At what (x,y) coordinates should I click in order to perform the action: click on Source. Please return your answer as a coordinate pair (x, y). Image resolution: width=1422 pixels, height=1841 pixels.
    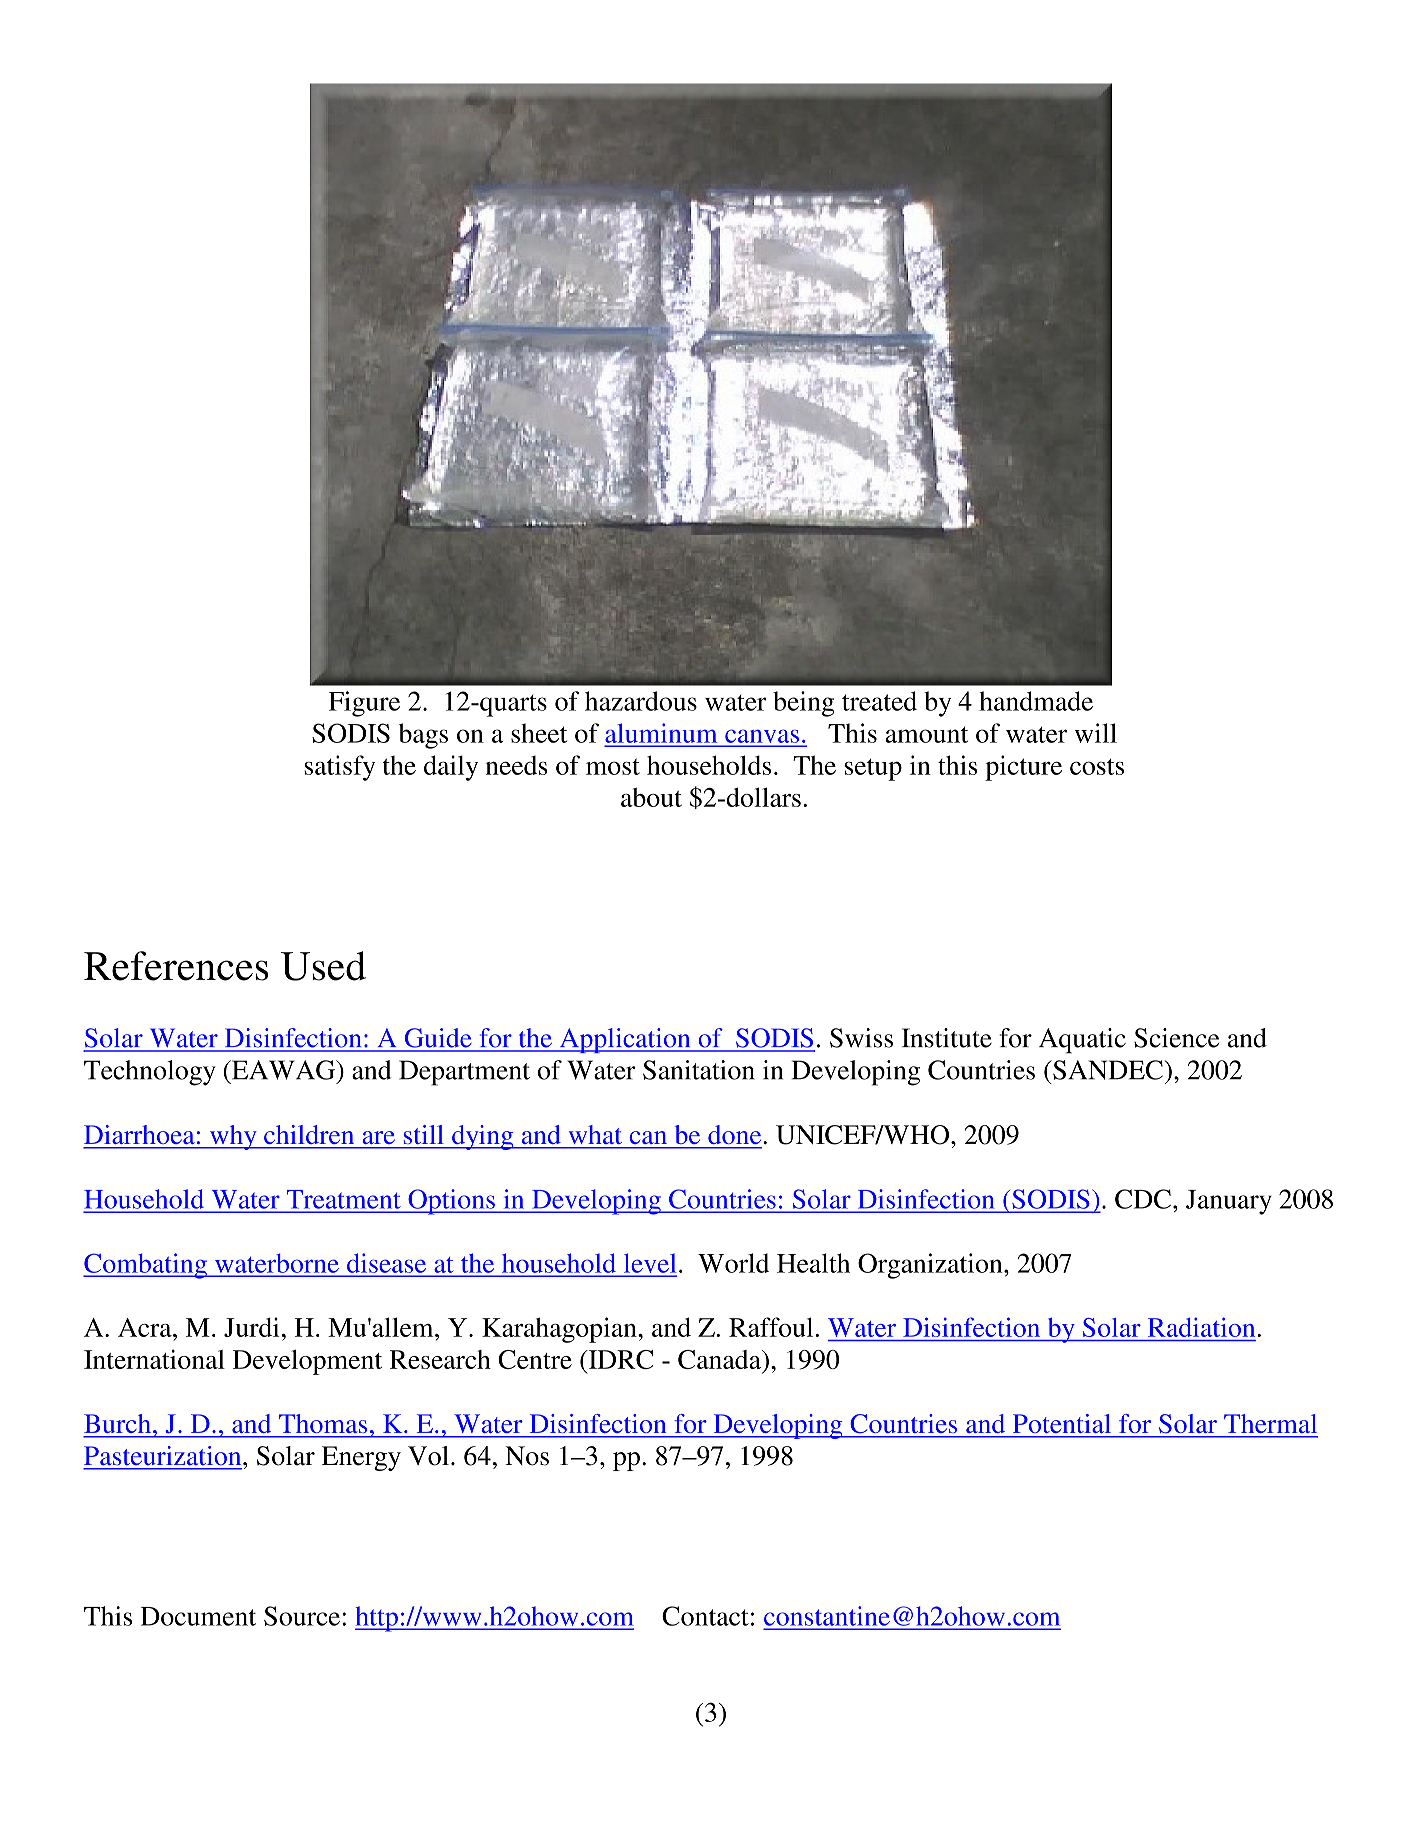
    Looking at the image, I should click on (302, 1616).
